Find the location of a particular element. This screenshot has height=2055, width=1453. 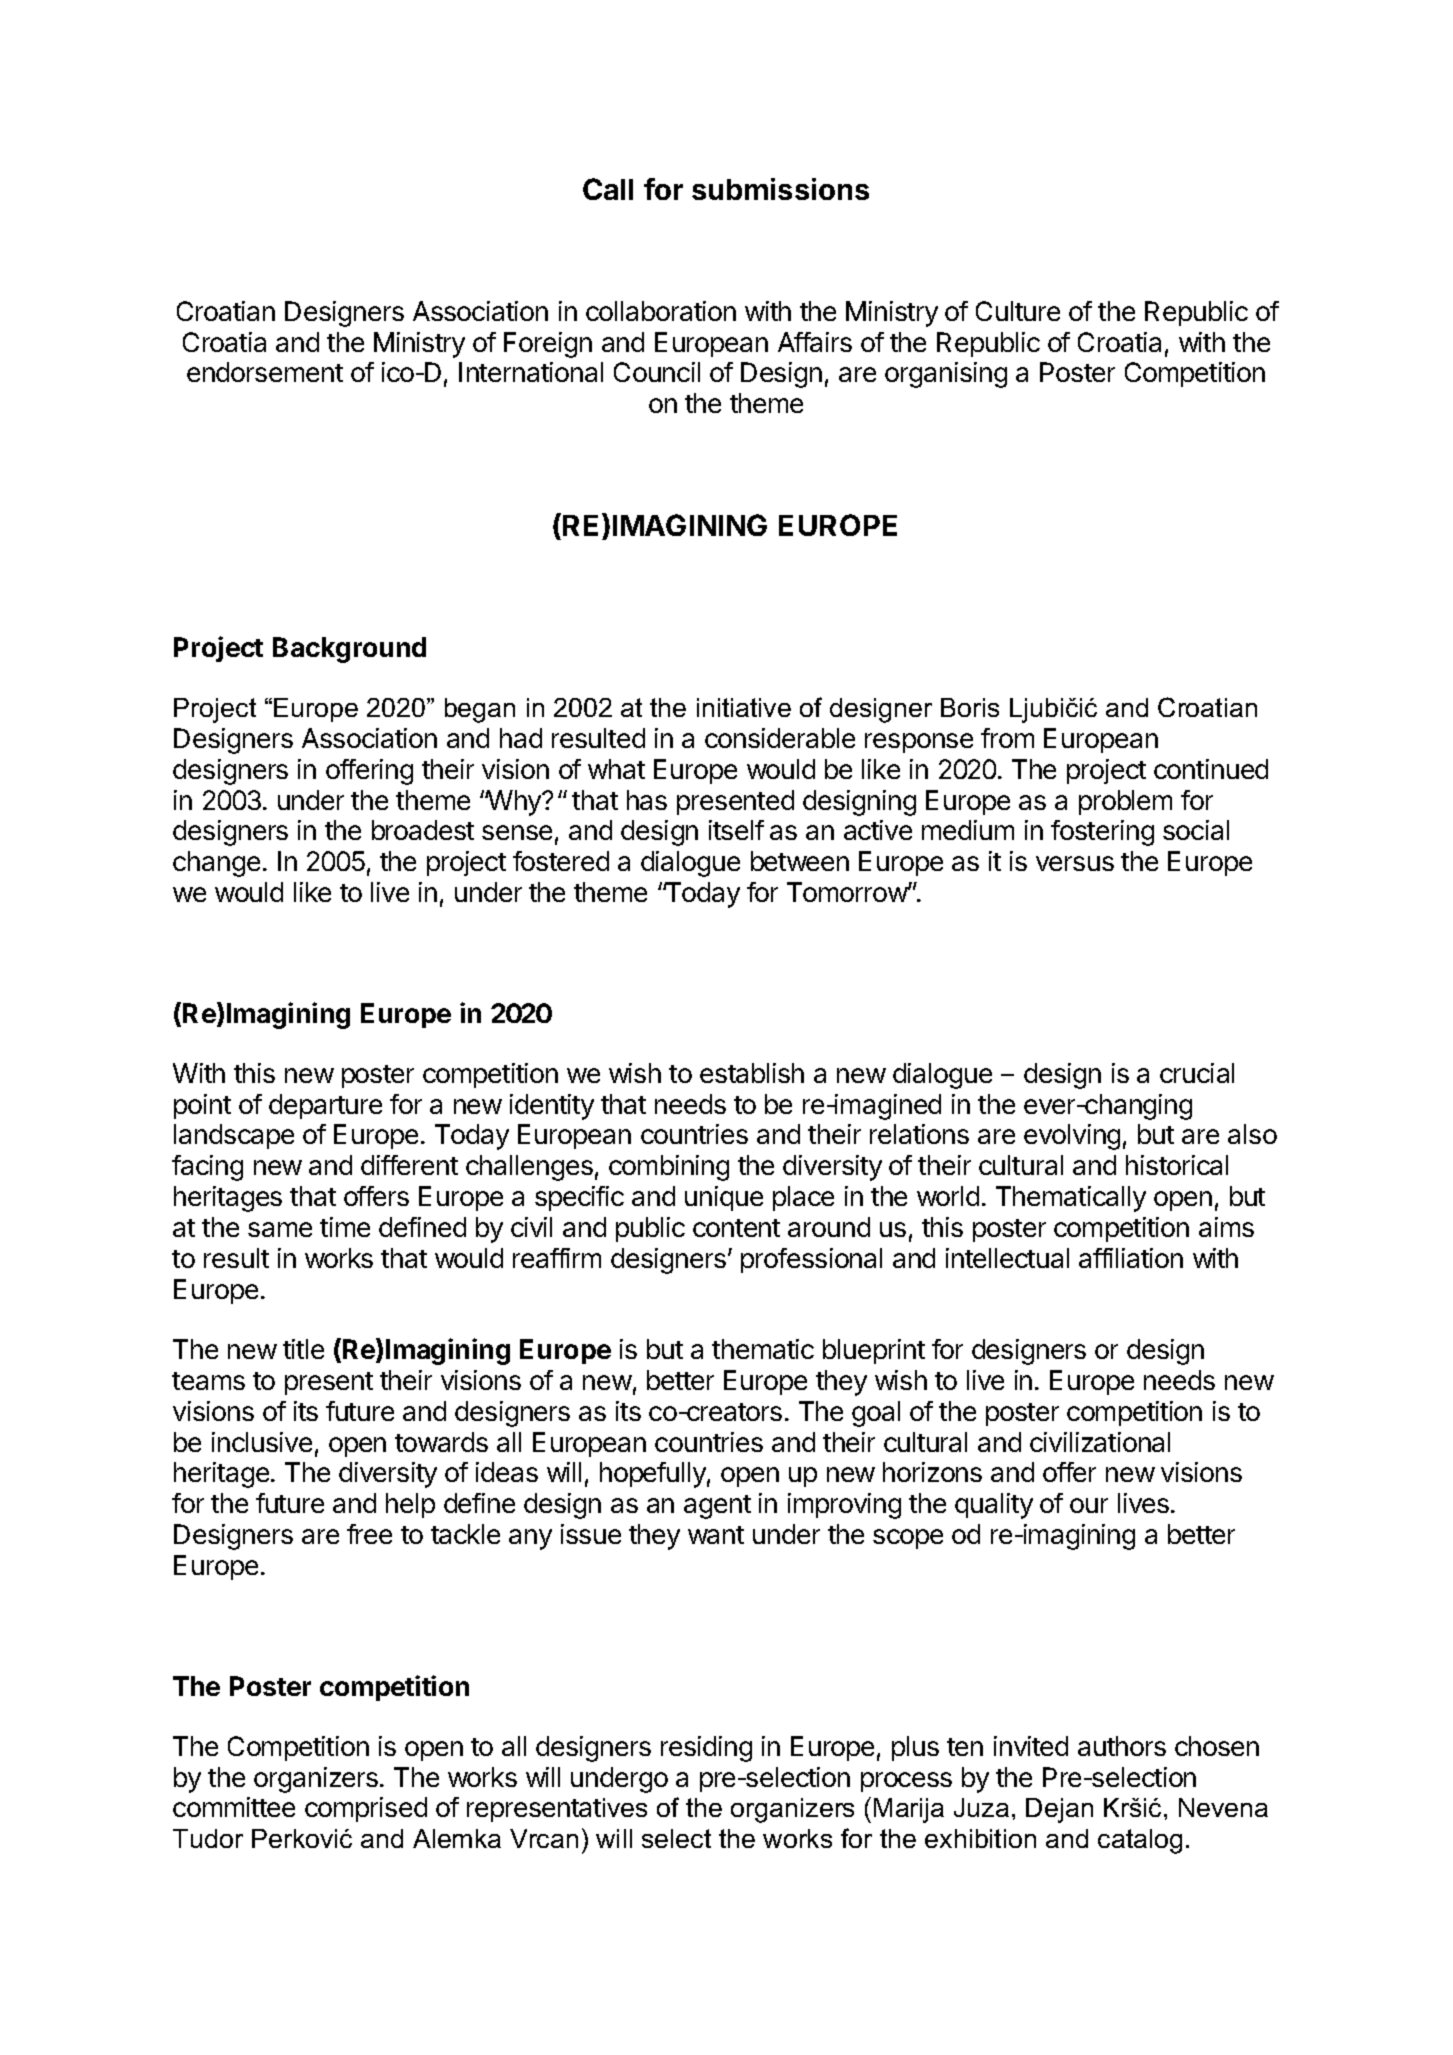

submissions is located at coordinates (780, 189).
